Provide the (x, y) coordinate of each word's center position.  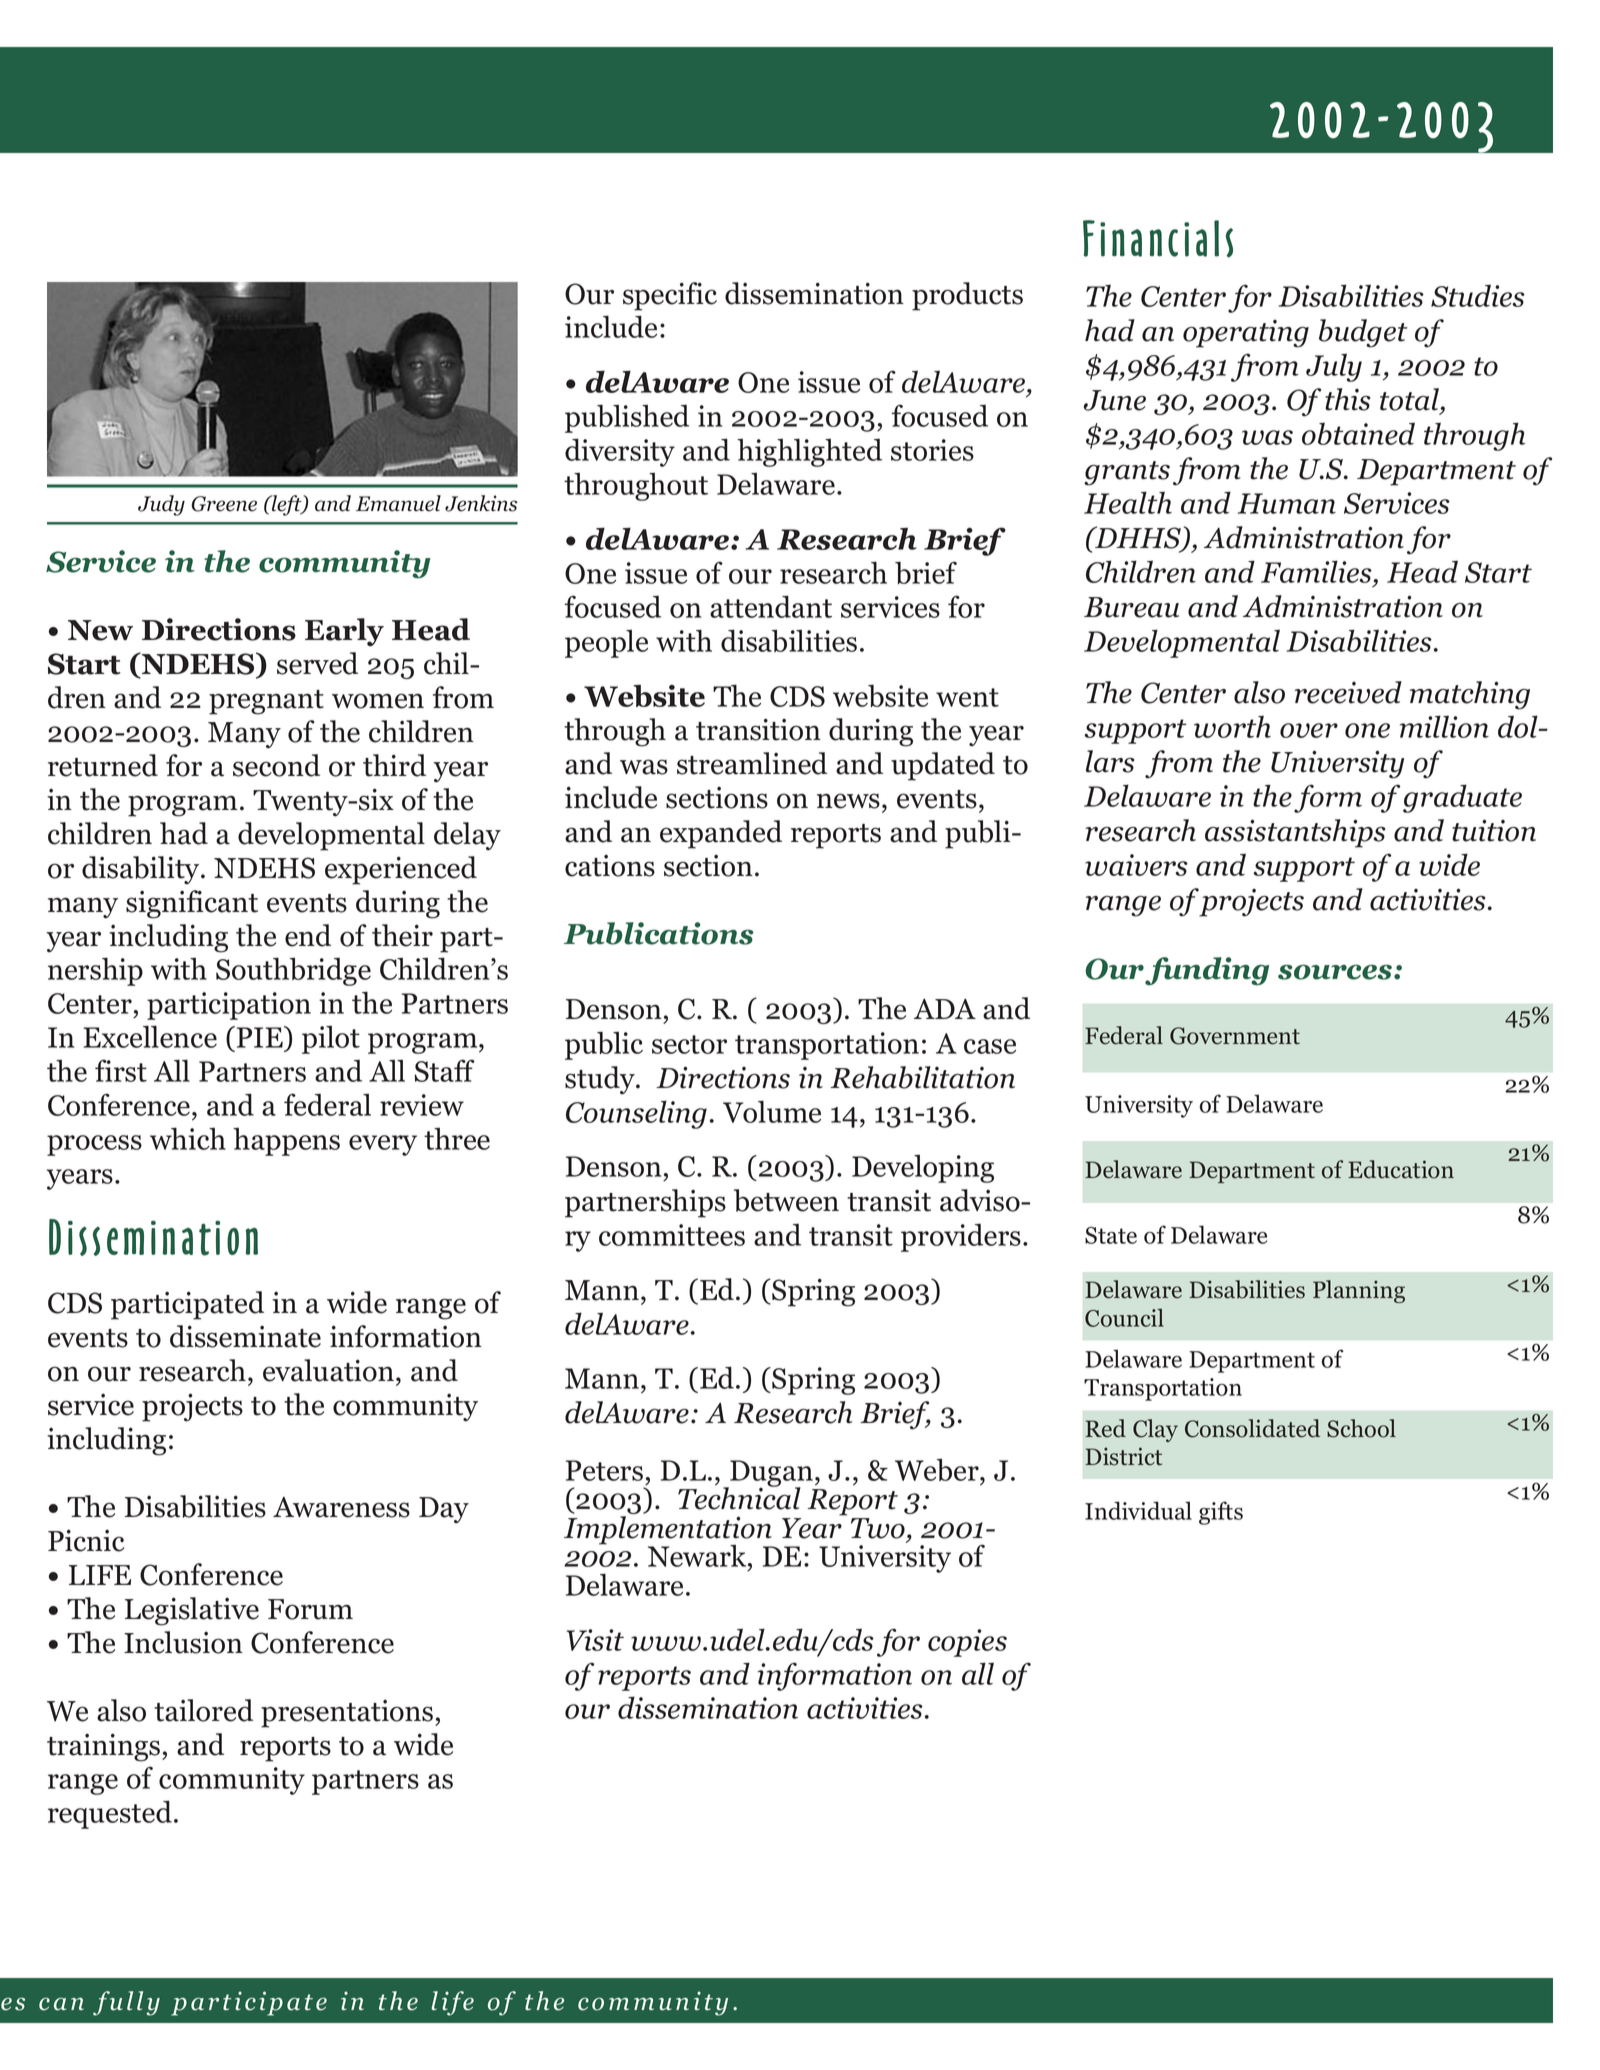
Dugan (770, 1474)
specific (670, 296)
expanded (721, 834)
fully (126, 2003)
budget (1363, 333)
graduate (1462, 798)
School (1361, 1428)
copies (967, 1643)
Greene (224, 504)
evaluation (330, 1370)
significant (192, 904)
